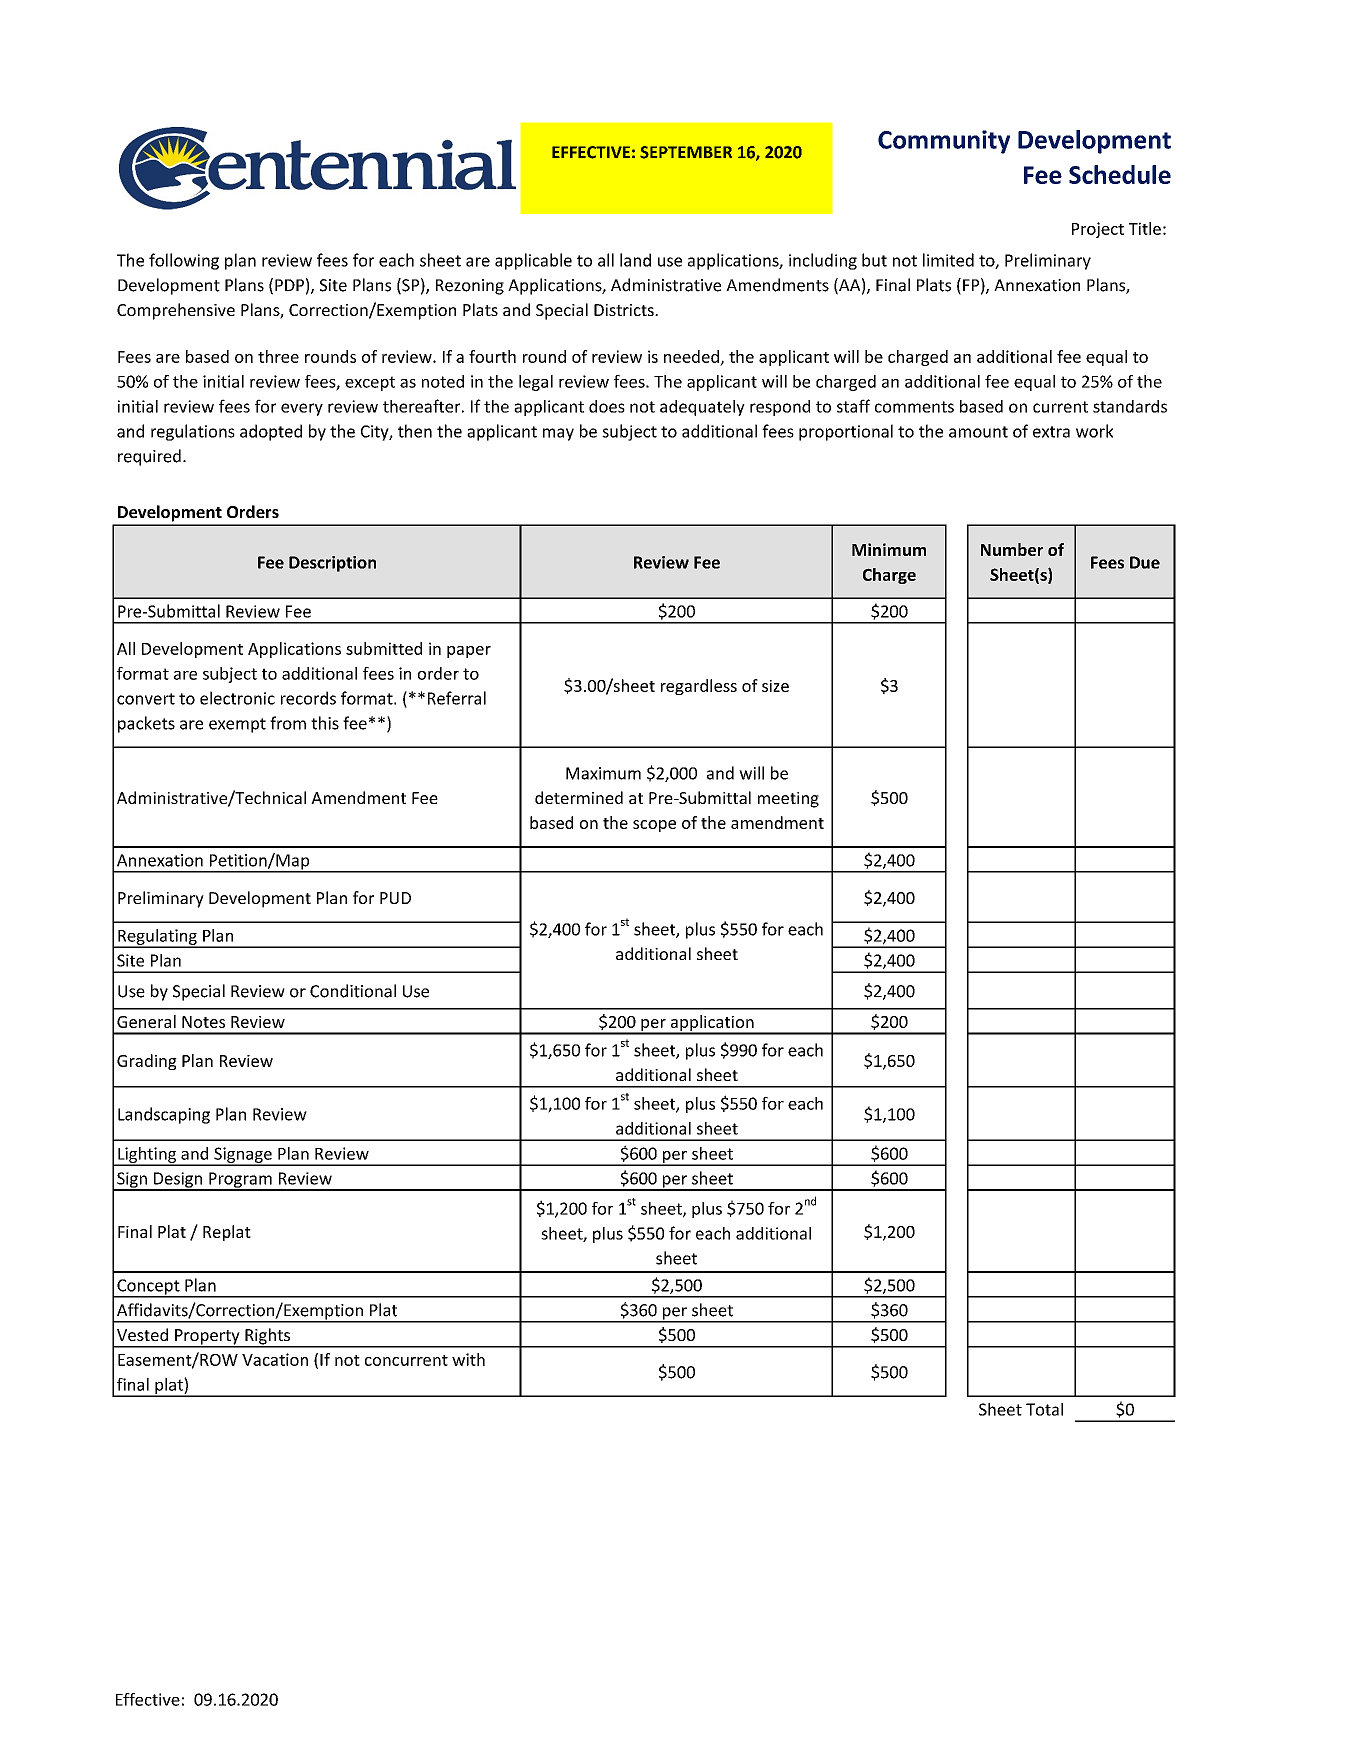  I want to click on Schedule, so click(1120, 174).
